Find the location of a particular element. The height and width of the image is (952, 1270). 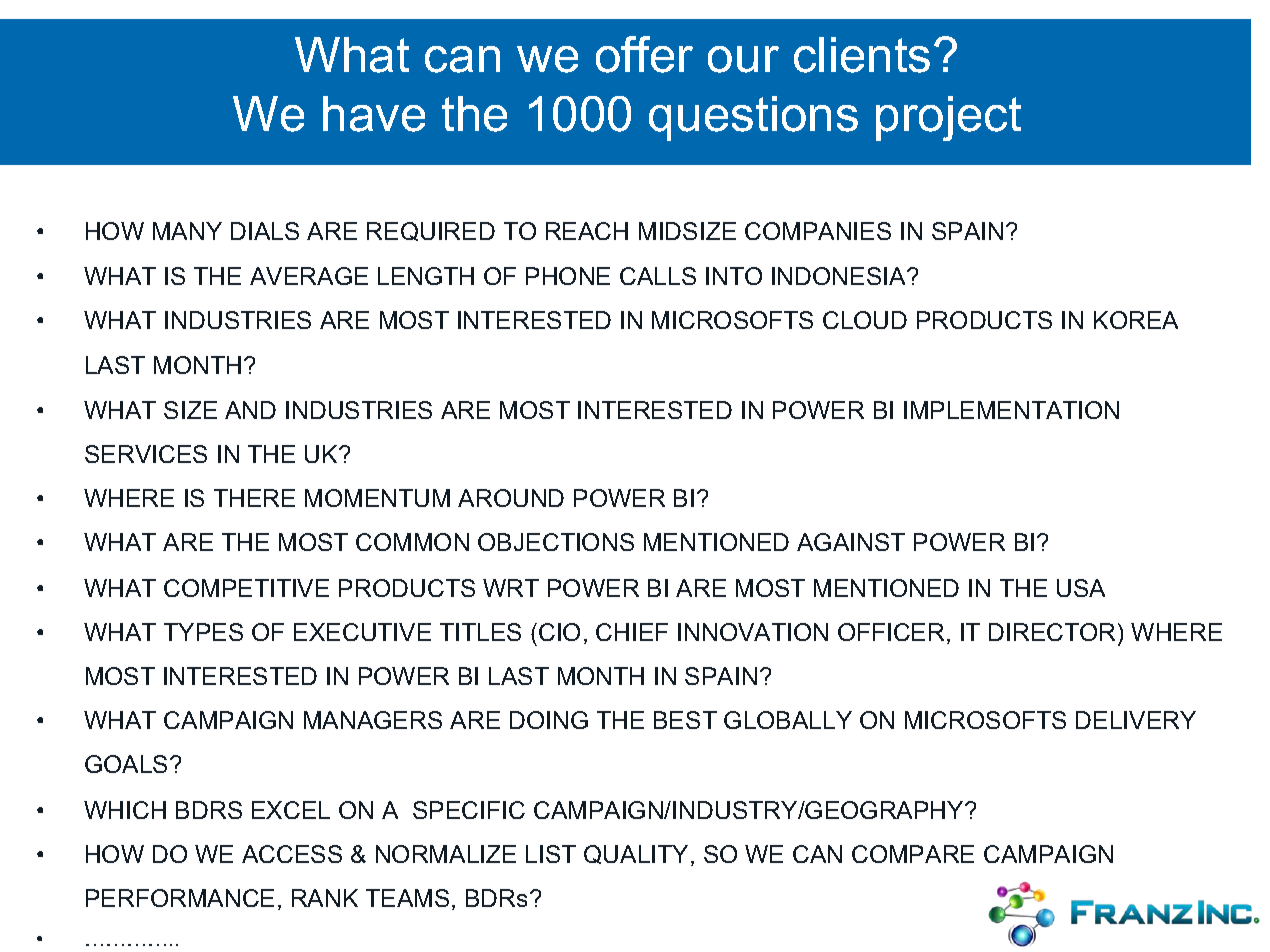

ACCESS is located at coordinates (292, 854).
